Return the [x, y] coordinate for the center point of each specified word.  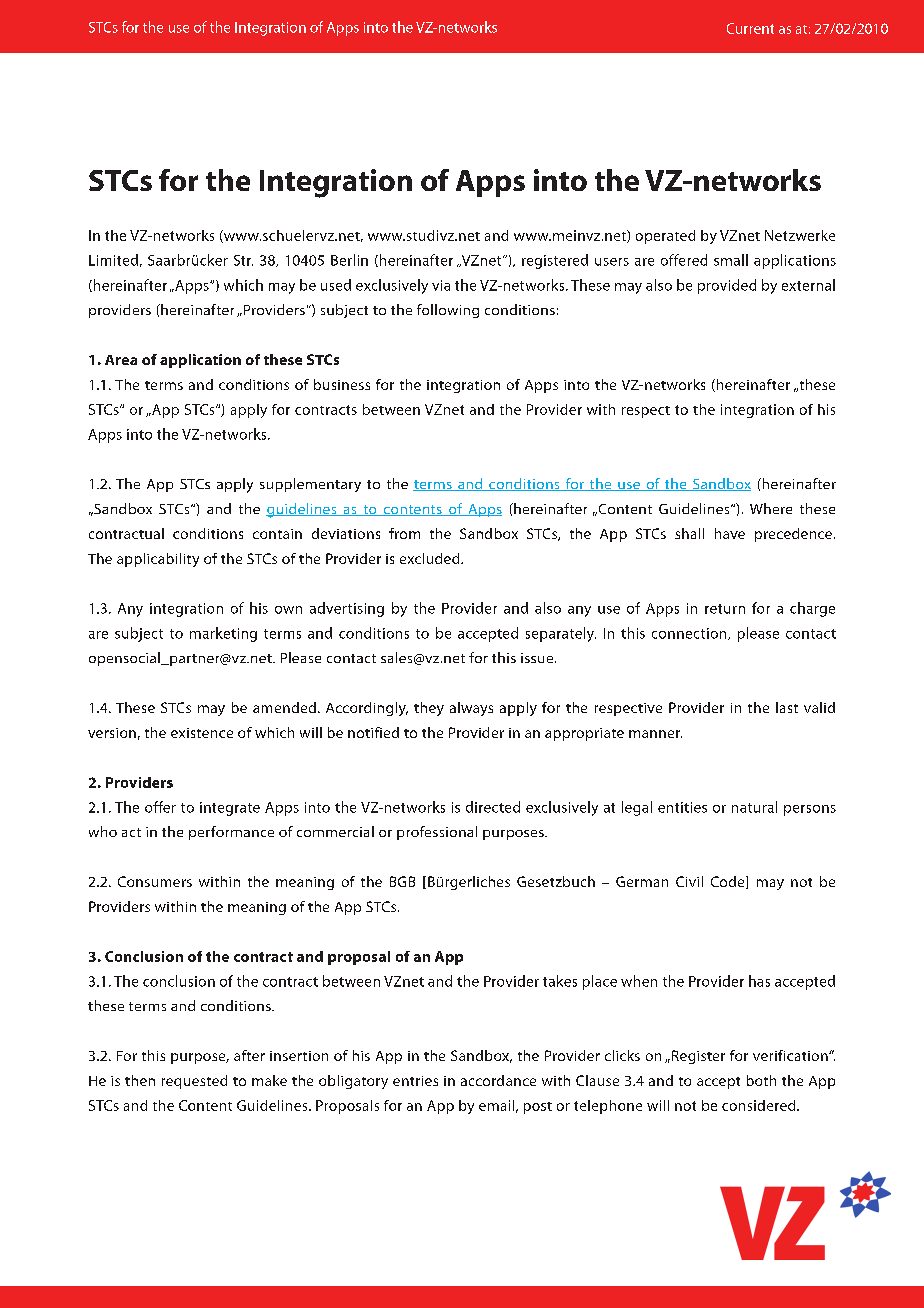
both [761, 1080]
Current [750, 28]
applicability [158, 560]
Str [243, 260]
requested [194, 1082]
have [730, 533]
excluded [431, 558]
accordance [498, 1080]
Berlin [349, 260]
